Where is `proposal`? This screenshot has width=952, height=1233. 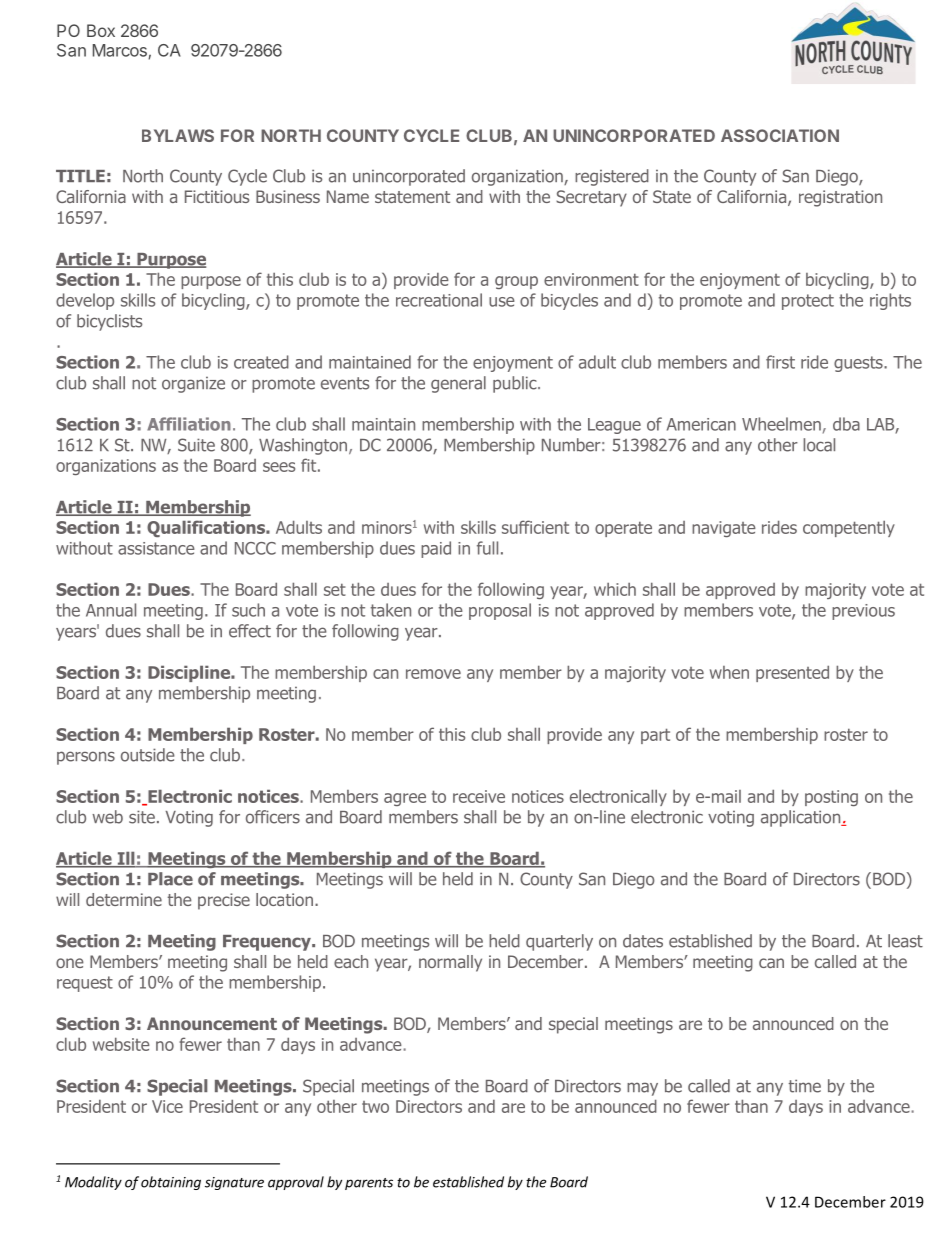 proposal is located at coordinates (500, 611).
